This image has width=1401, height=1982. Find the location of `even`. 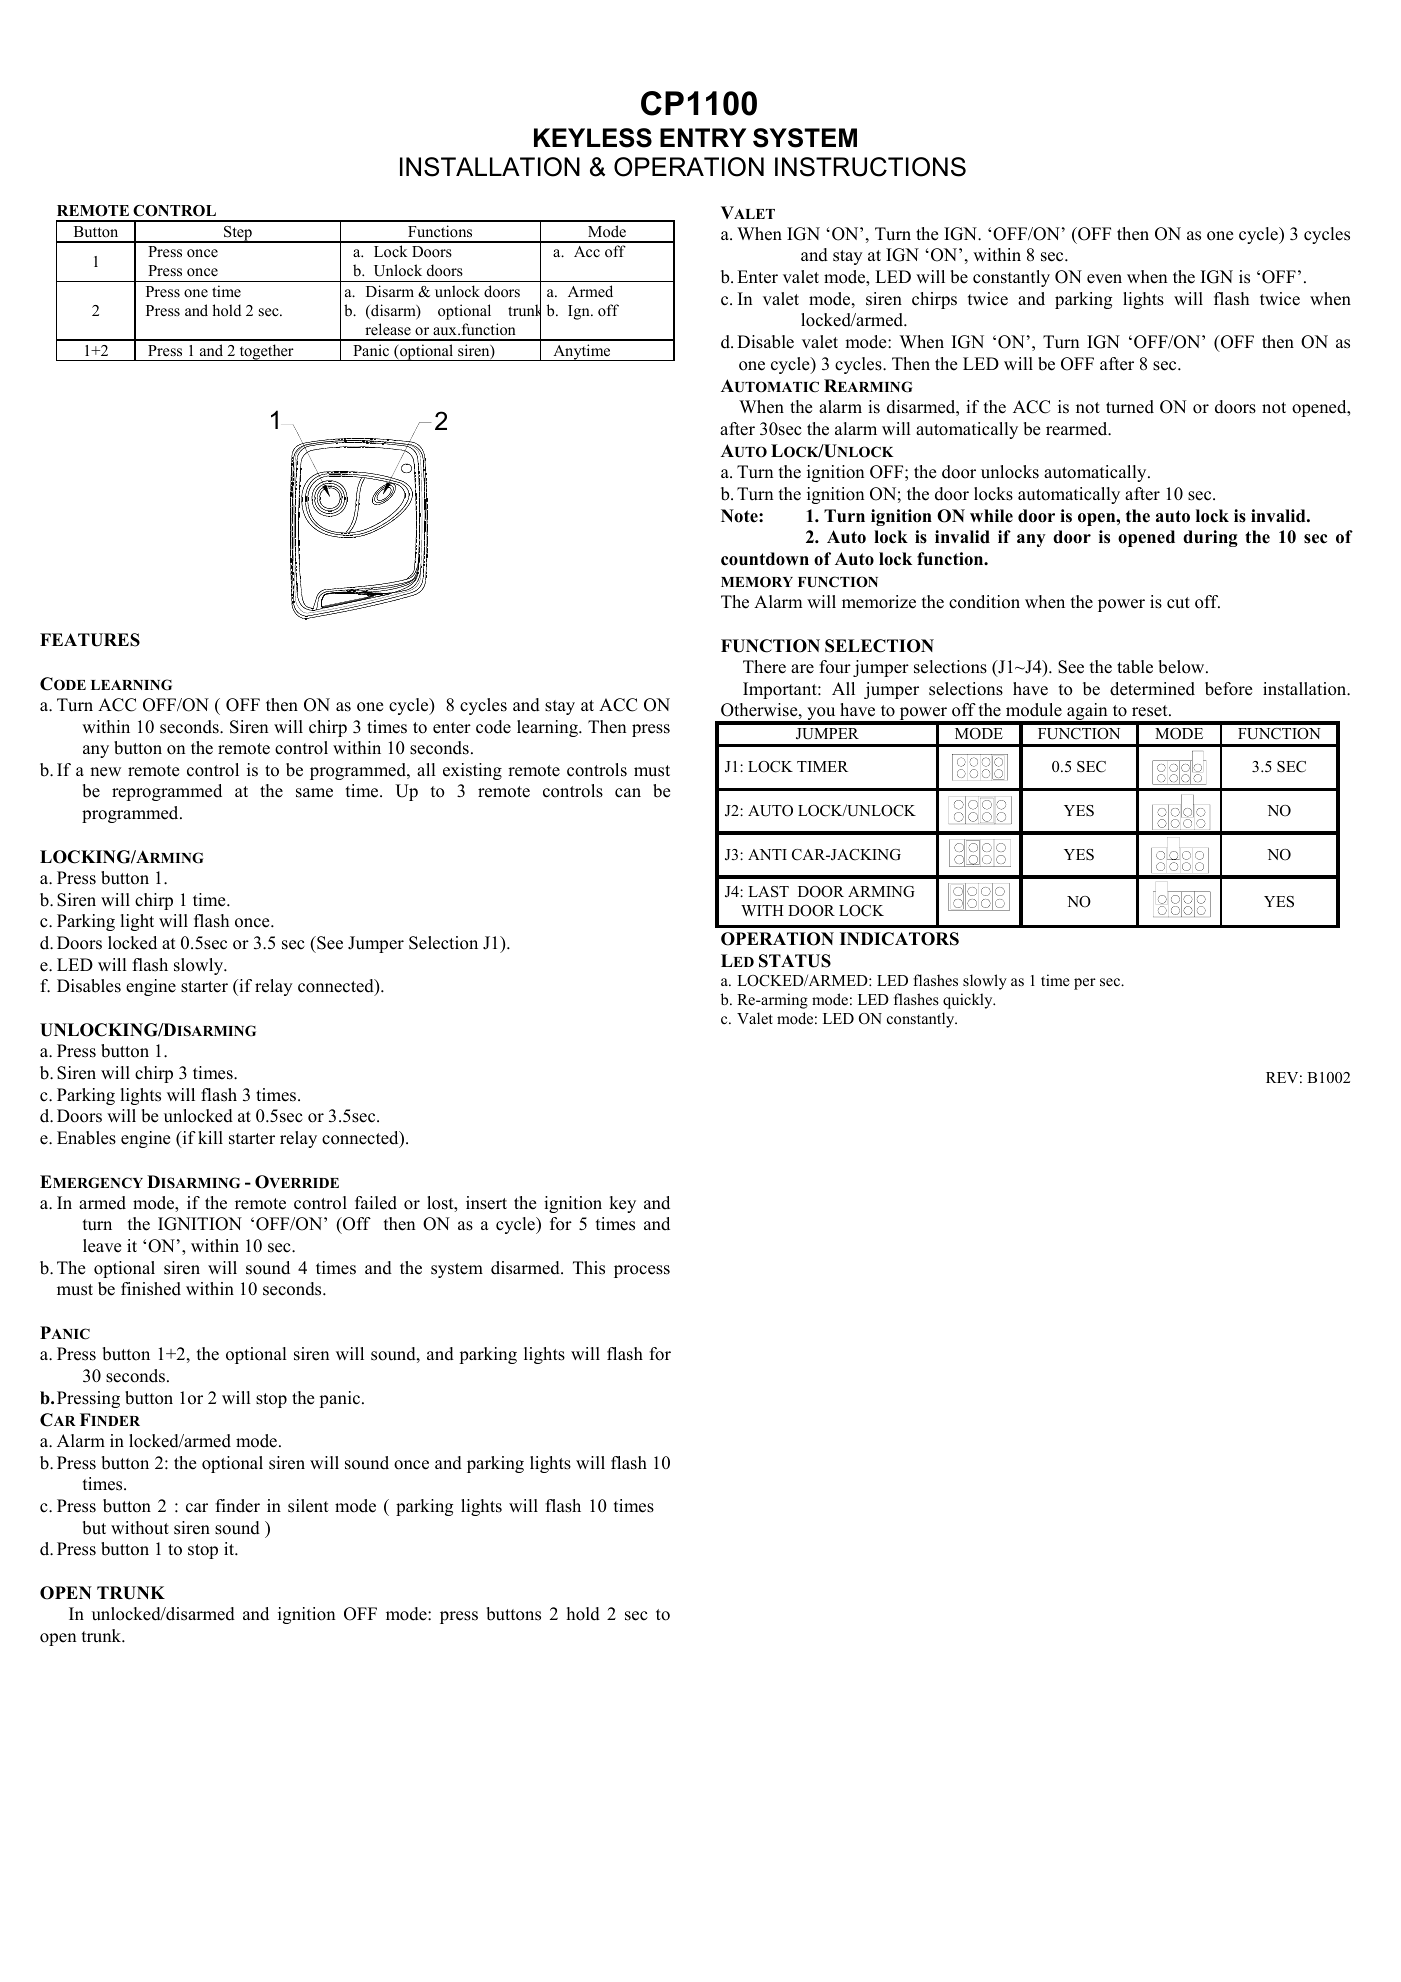

even is located at coordinates (1104, 279).
